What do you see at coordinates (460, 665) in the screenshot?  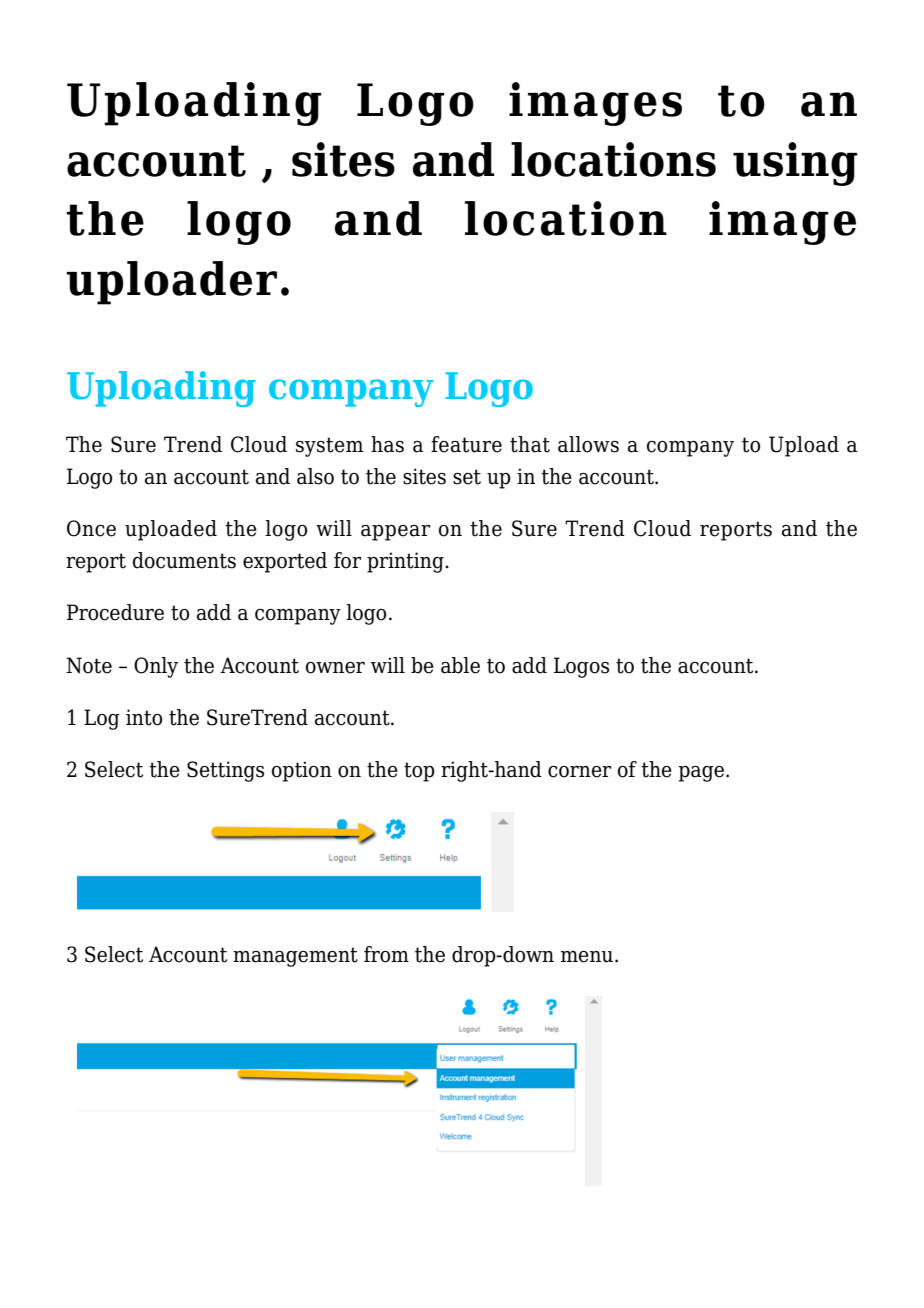 I see `able` at bounding box center [460, 665].
